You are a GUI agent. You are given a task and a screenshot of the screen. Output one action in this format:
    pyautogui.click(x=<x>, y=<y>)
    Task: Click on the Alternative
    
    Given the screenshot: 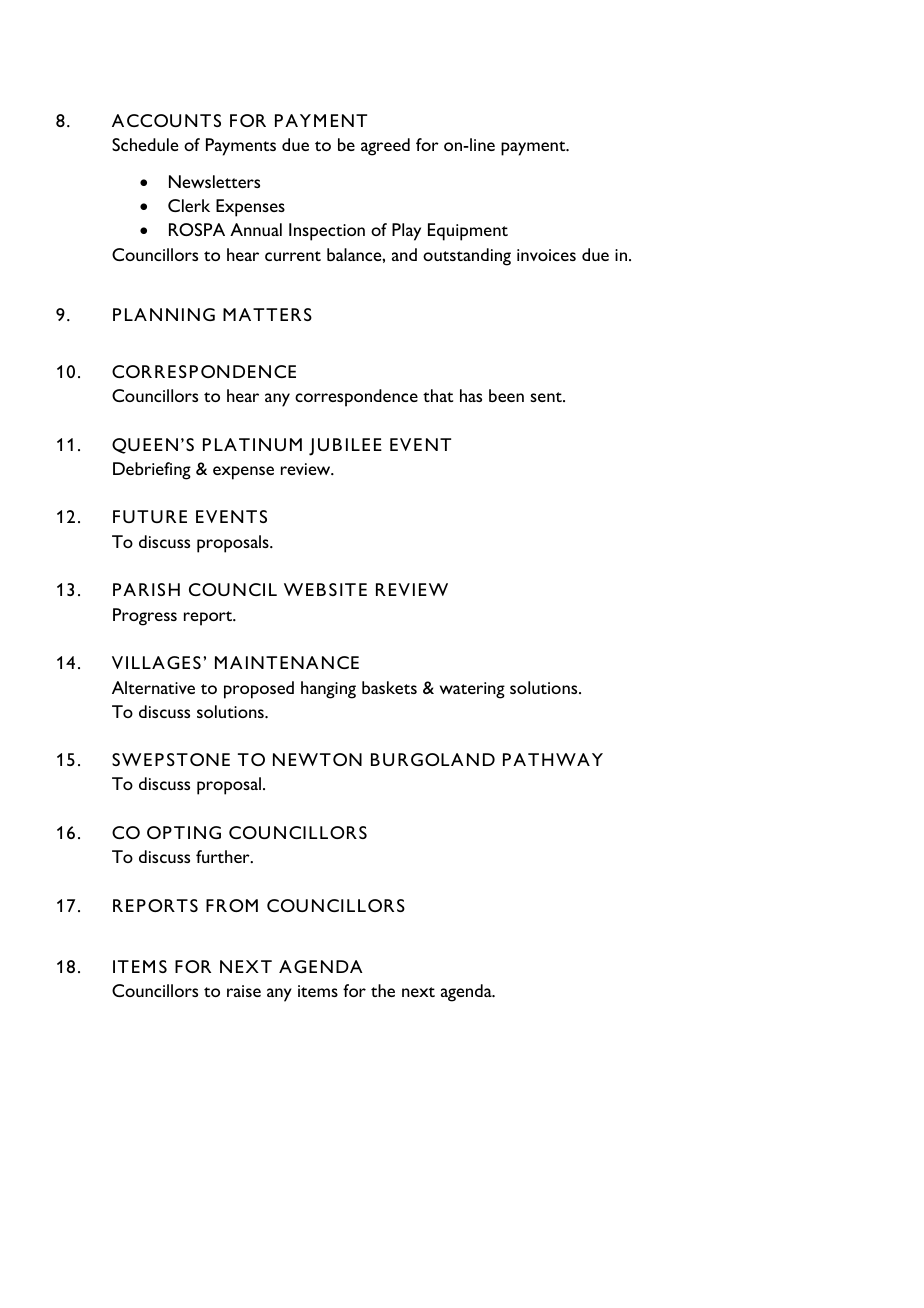 What is the action you would take?
    pyautogui.click(x=153, y=687)
